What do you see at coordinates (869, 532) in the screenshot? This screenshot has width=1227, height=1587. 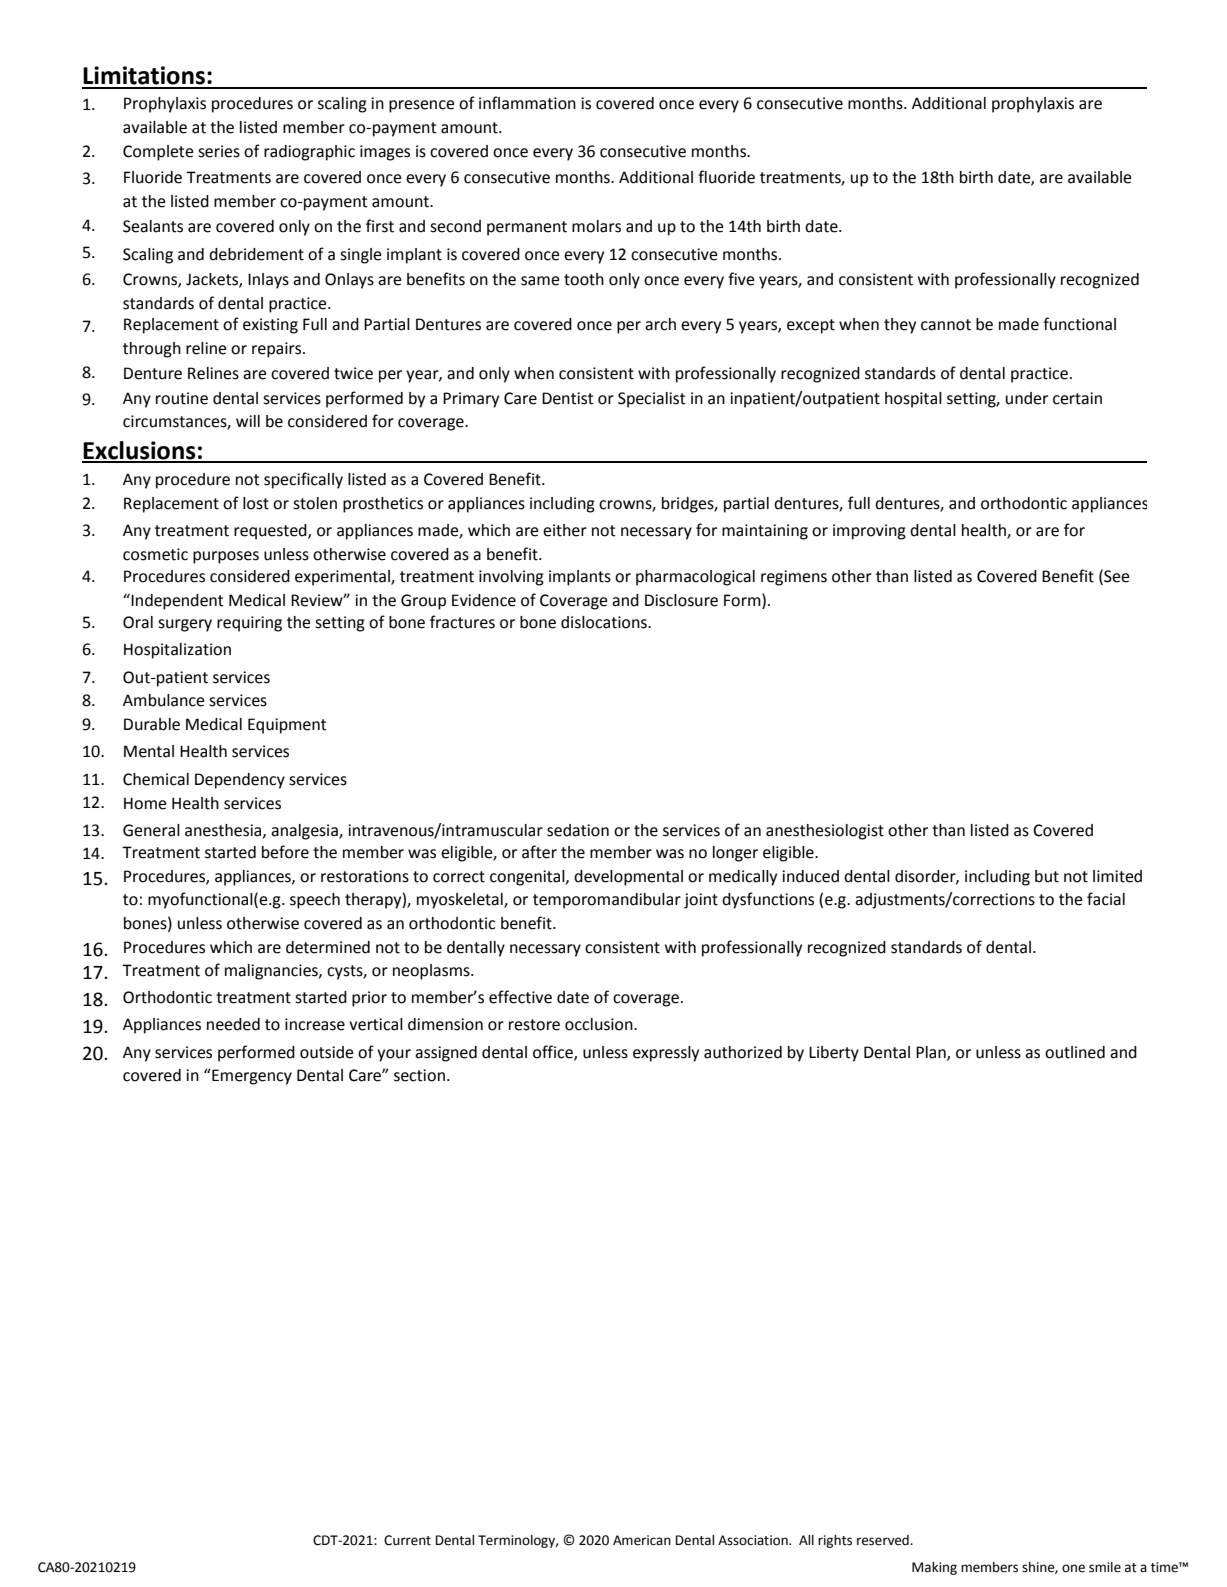 I see `improving` at bounding box center [869, 532].
